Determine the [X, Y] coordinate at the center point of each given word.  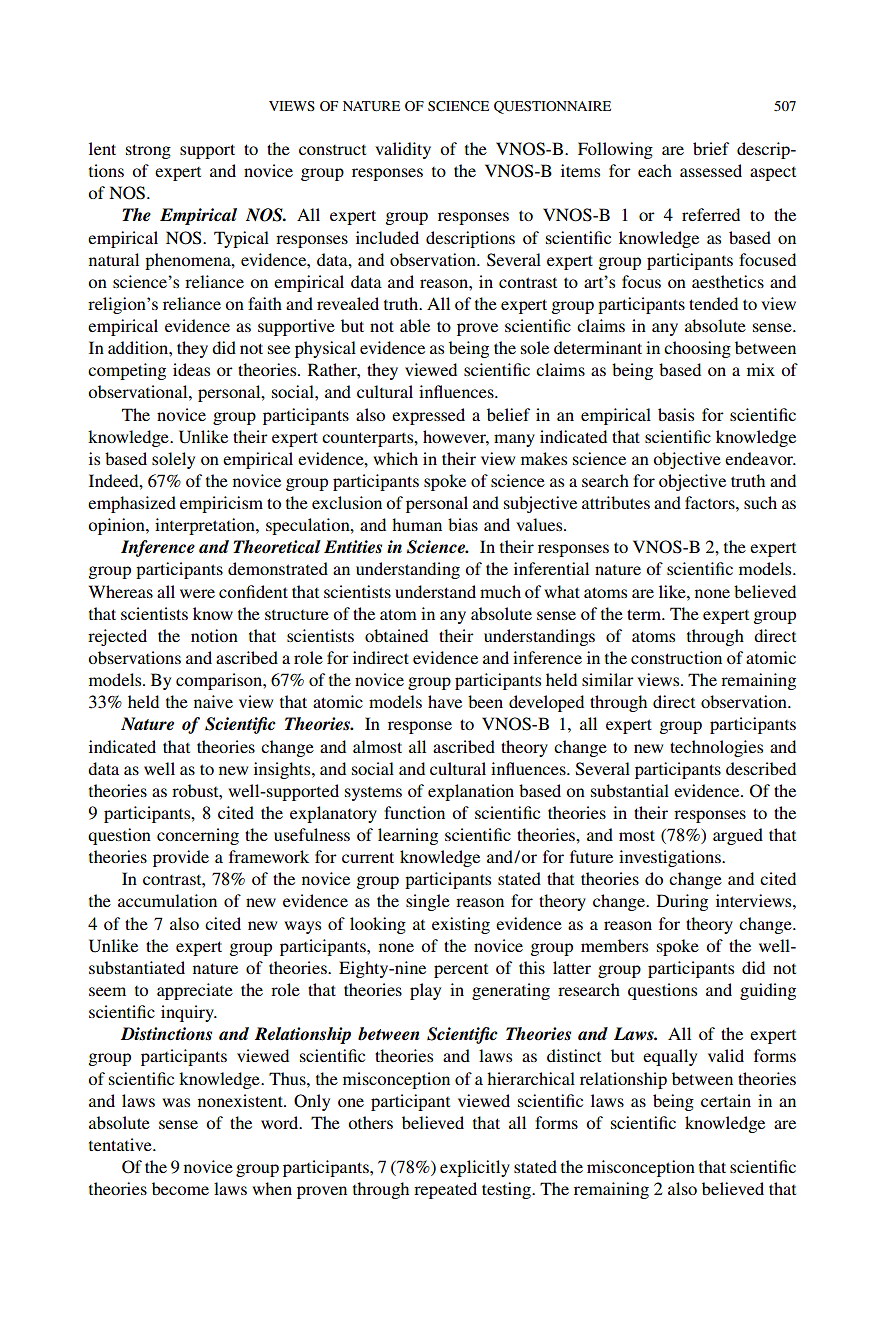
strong [148, 151]
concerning [198, 836]
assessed [711, 170]
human [417, 524]
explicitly [475, 1168]
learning [408, 836]
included [387, 237]
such [760, 502]
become [180, 1188]
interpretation [206, 526]
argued [738, 836]
